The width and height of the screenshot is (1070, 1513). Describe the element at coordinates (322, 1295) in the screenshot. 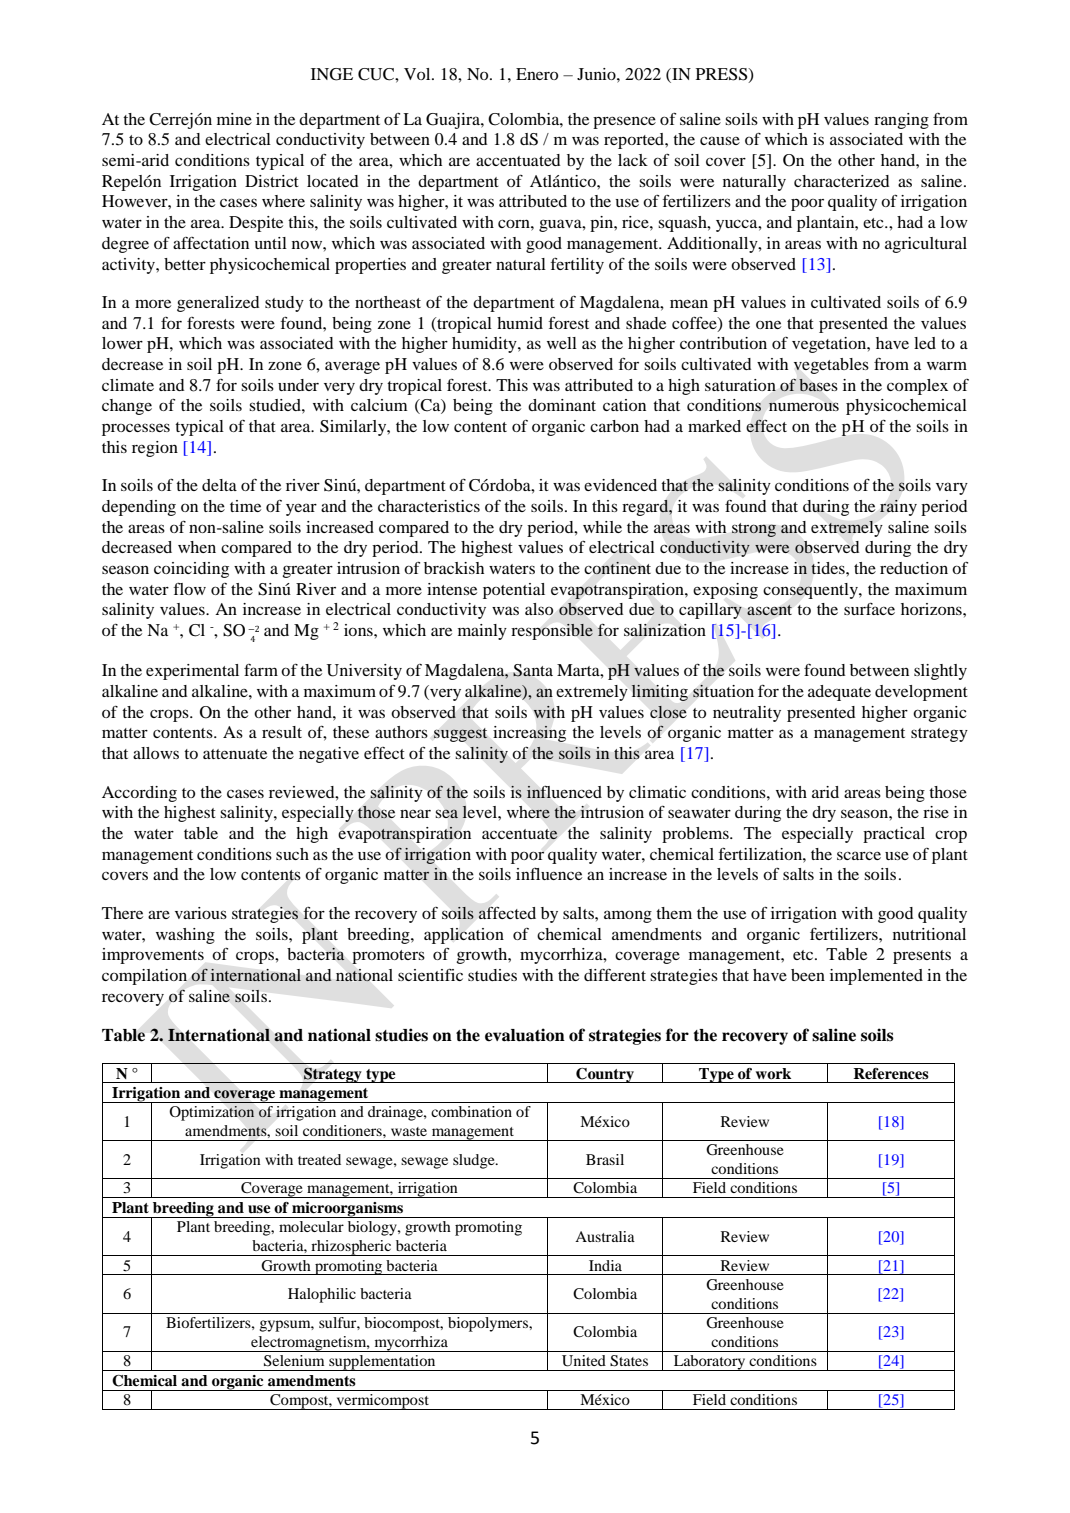

I see `Halophilic` at that location.
